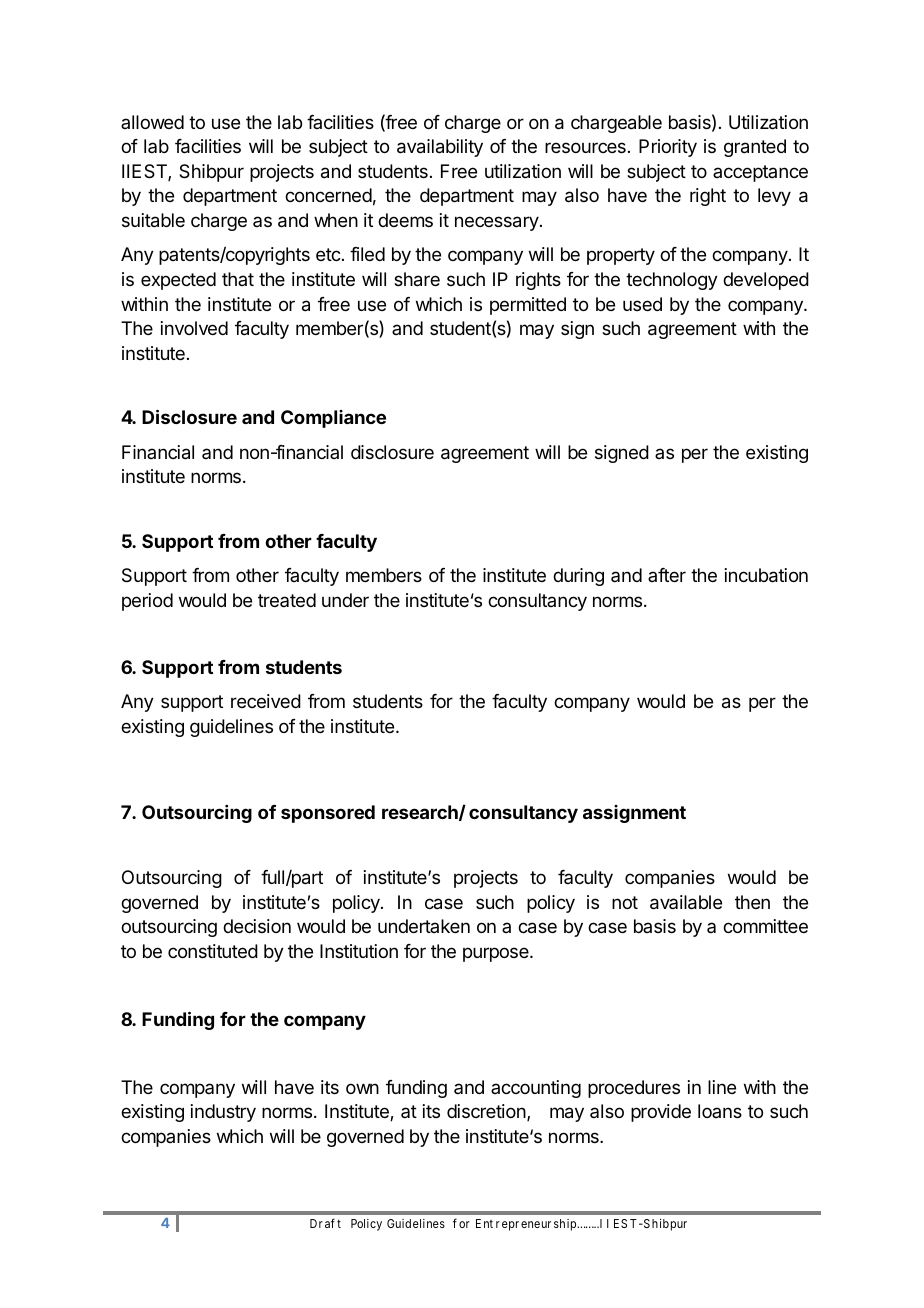  I want to click on received, so click(266, 701).
